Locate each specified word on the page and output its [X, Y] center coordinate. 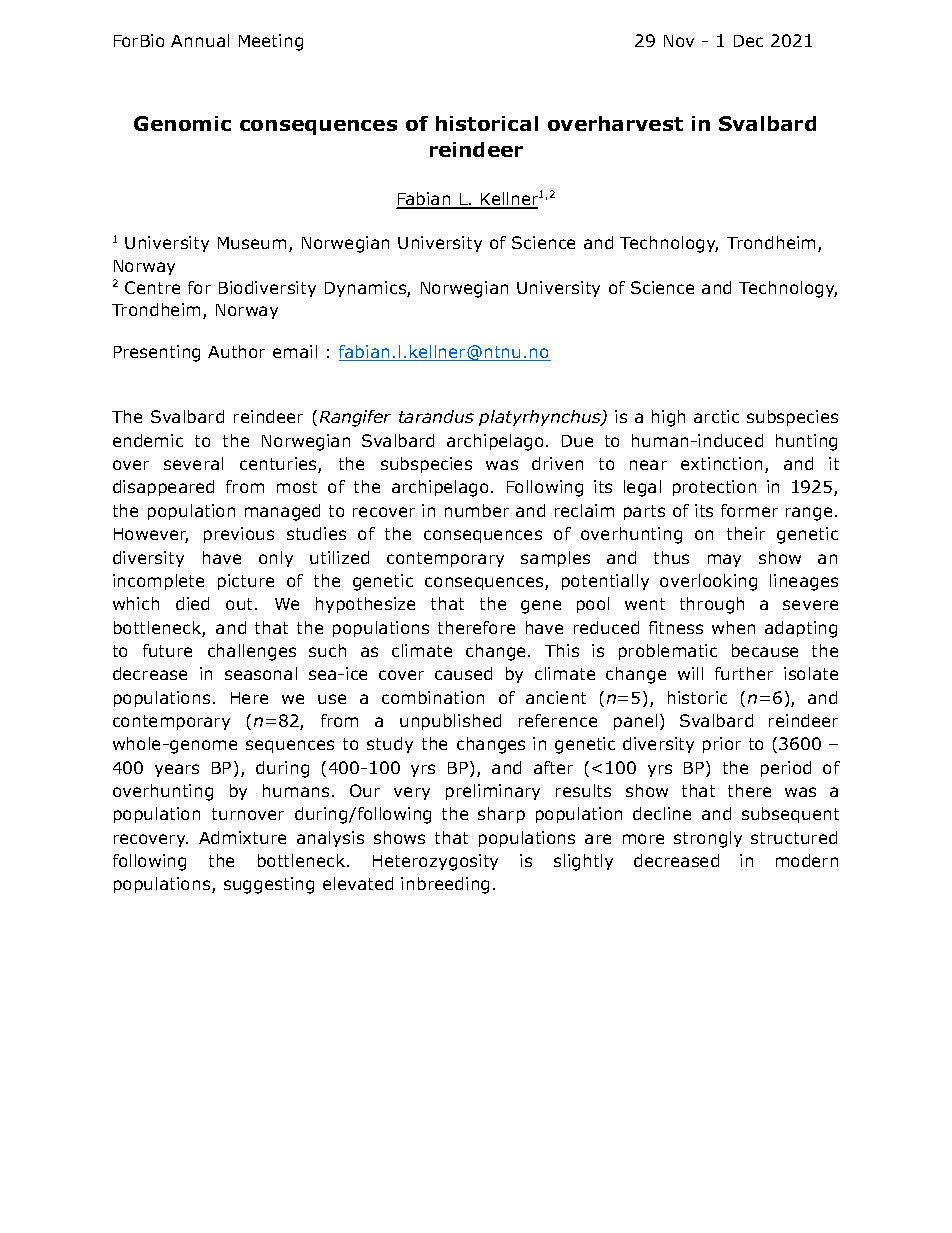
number [477, 510]
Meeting [271, 42]
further [744, 673]
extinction [721, 463]
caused [463, 673]
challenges [252, 652]
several [193, 463]
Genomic [182, 123]
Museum [252, 243]
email [295, 351]
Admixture [242, 837]
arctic [716, 416]
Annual [200, 40]
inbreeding [445, 885]
